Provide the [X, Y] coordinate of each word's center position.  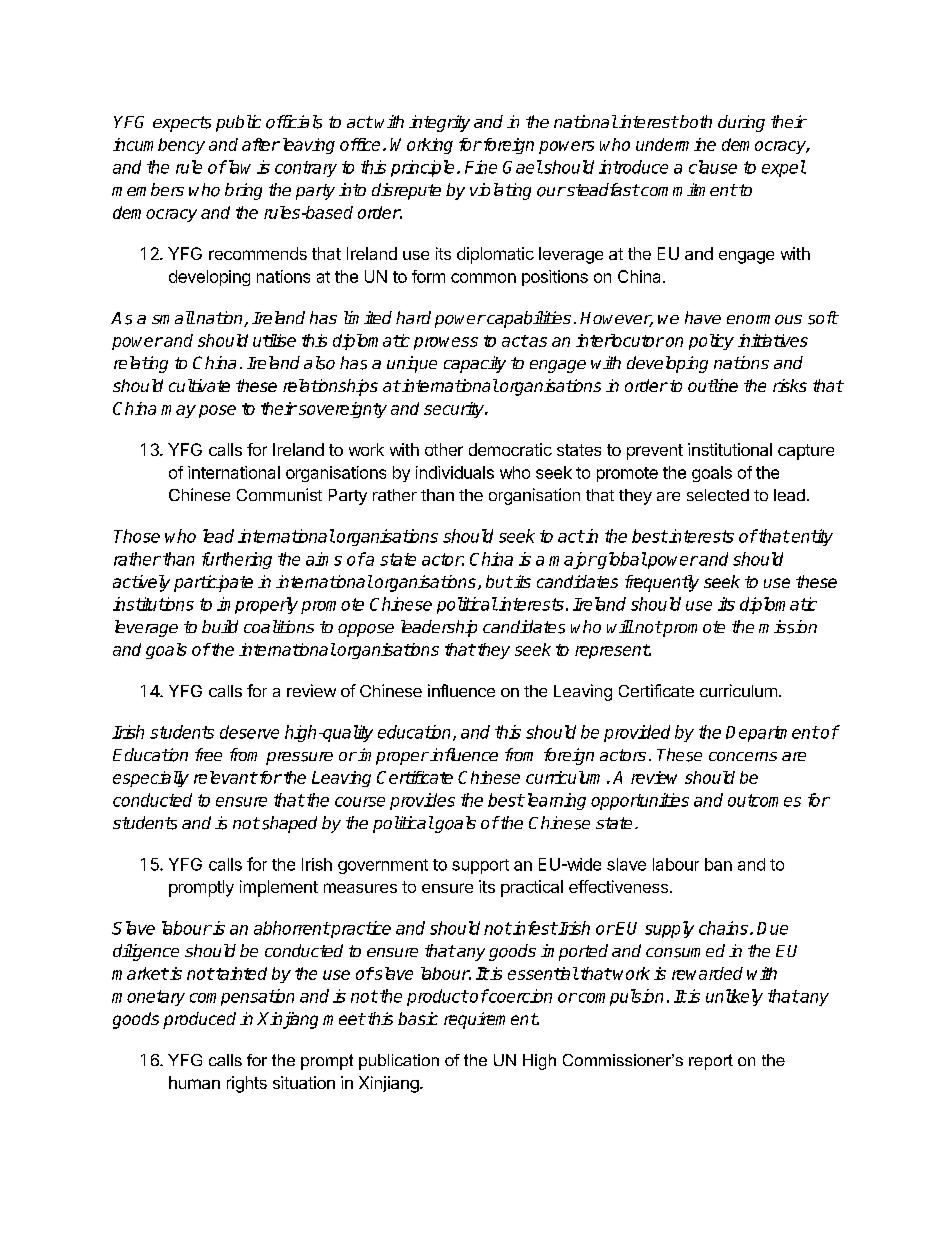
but [499, 581]
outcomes [764, 800]
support [480, 866]
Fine [481, 167]
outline [713, 385]
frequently [662, 583]
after [261, 144]
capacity [475, 364]
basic [418, 1018]
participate [213, 583]
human [194, 1082]
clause [713, 167]
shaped [288, 824]
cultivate [199, 385]
